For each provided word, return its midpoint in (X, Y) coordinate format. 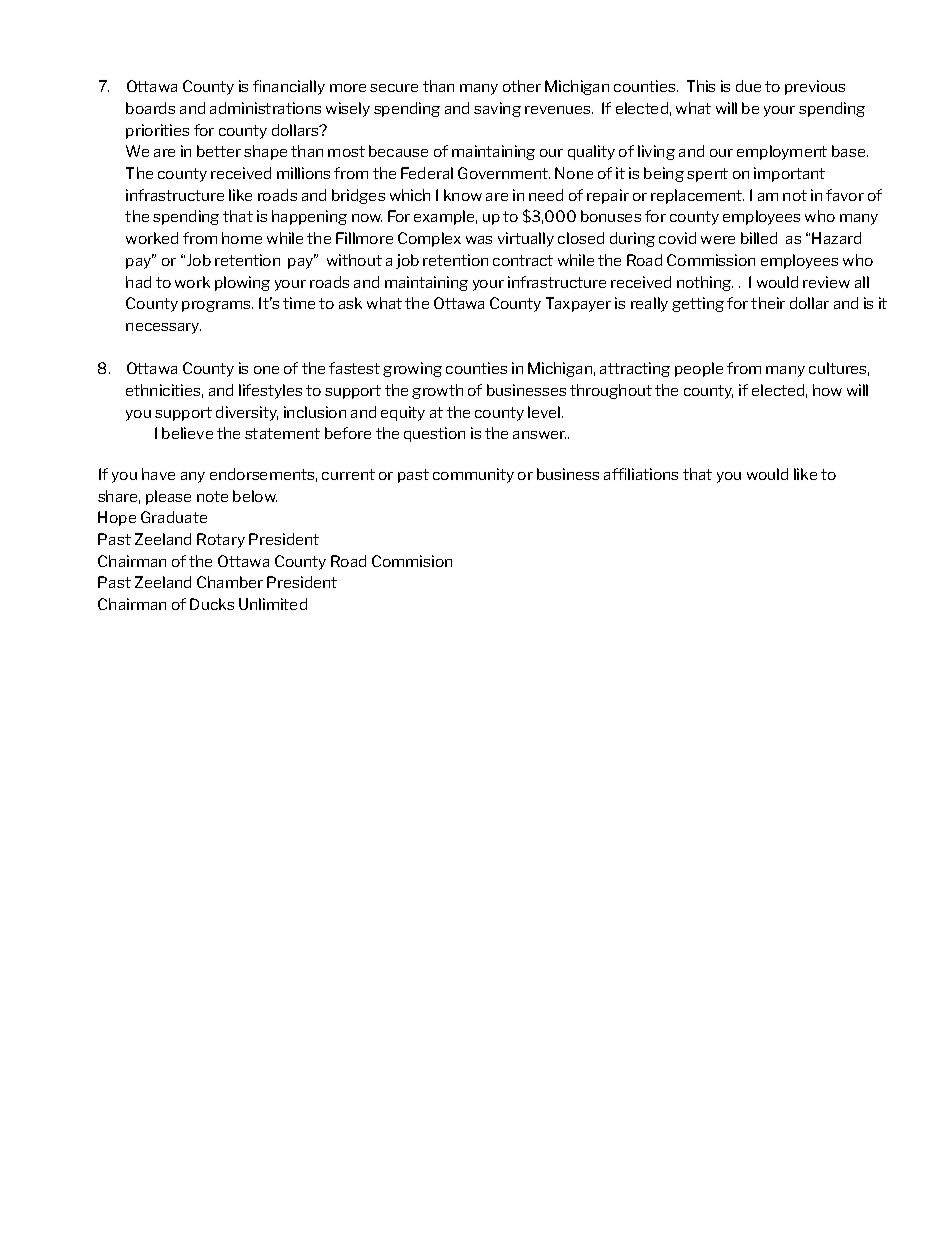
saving (497, 109)
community (473, 475)
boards (150, 108)
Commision (412, 561)
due (748, 86)
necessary (163, 328)
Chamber (230, 582)
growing (412, 369)
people (699, 369)
